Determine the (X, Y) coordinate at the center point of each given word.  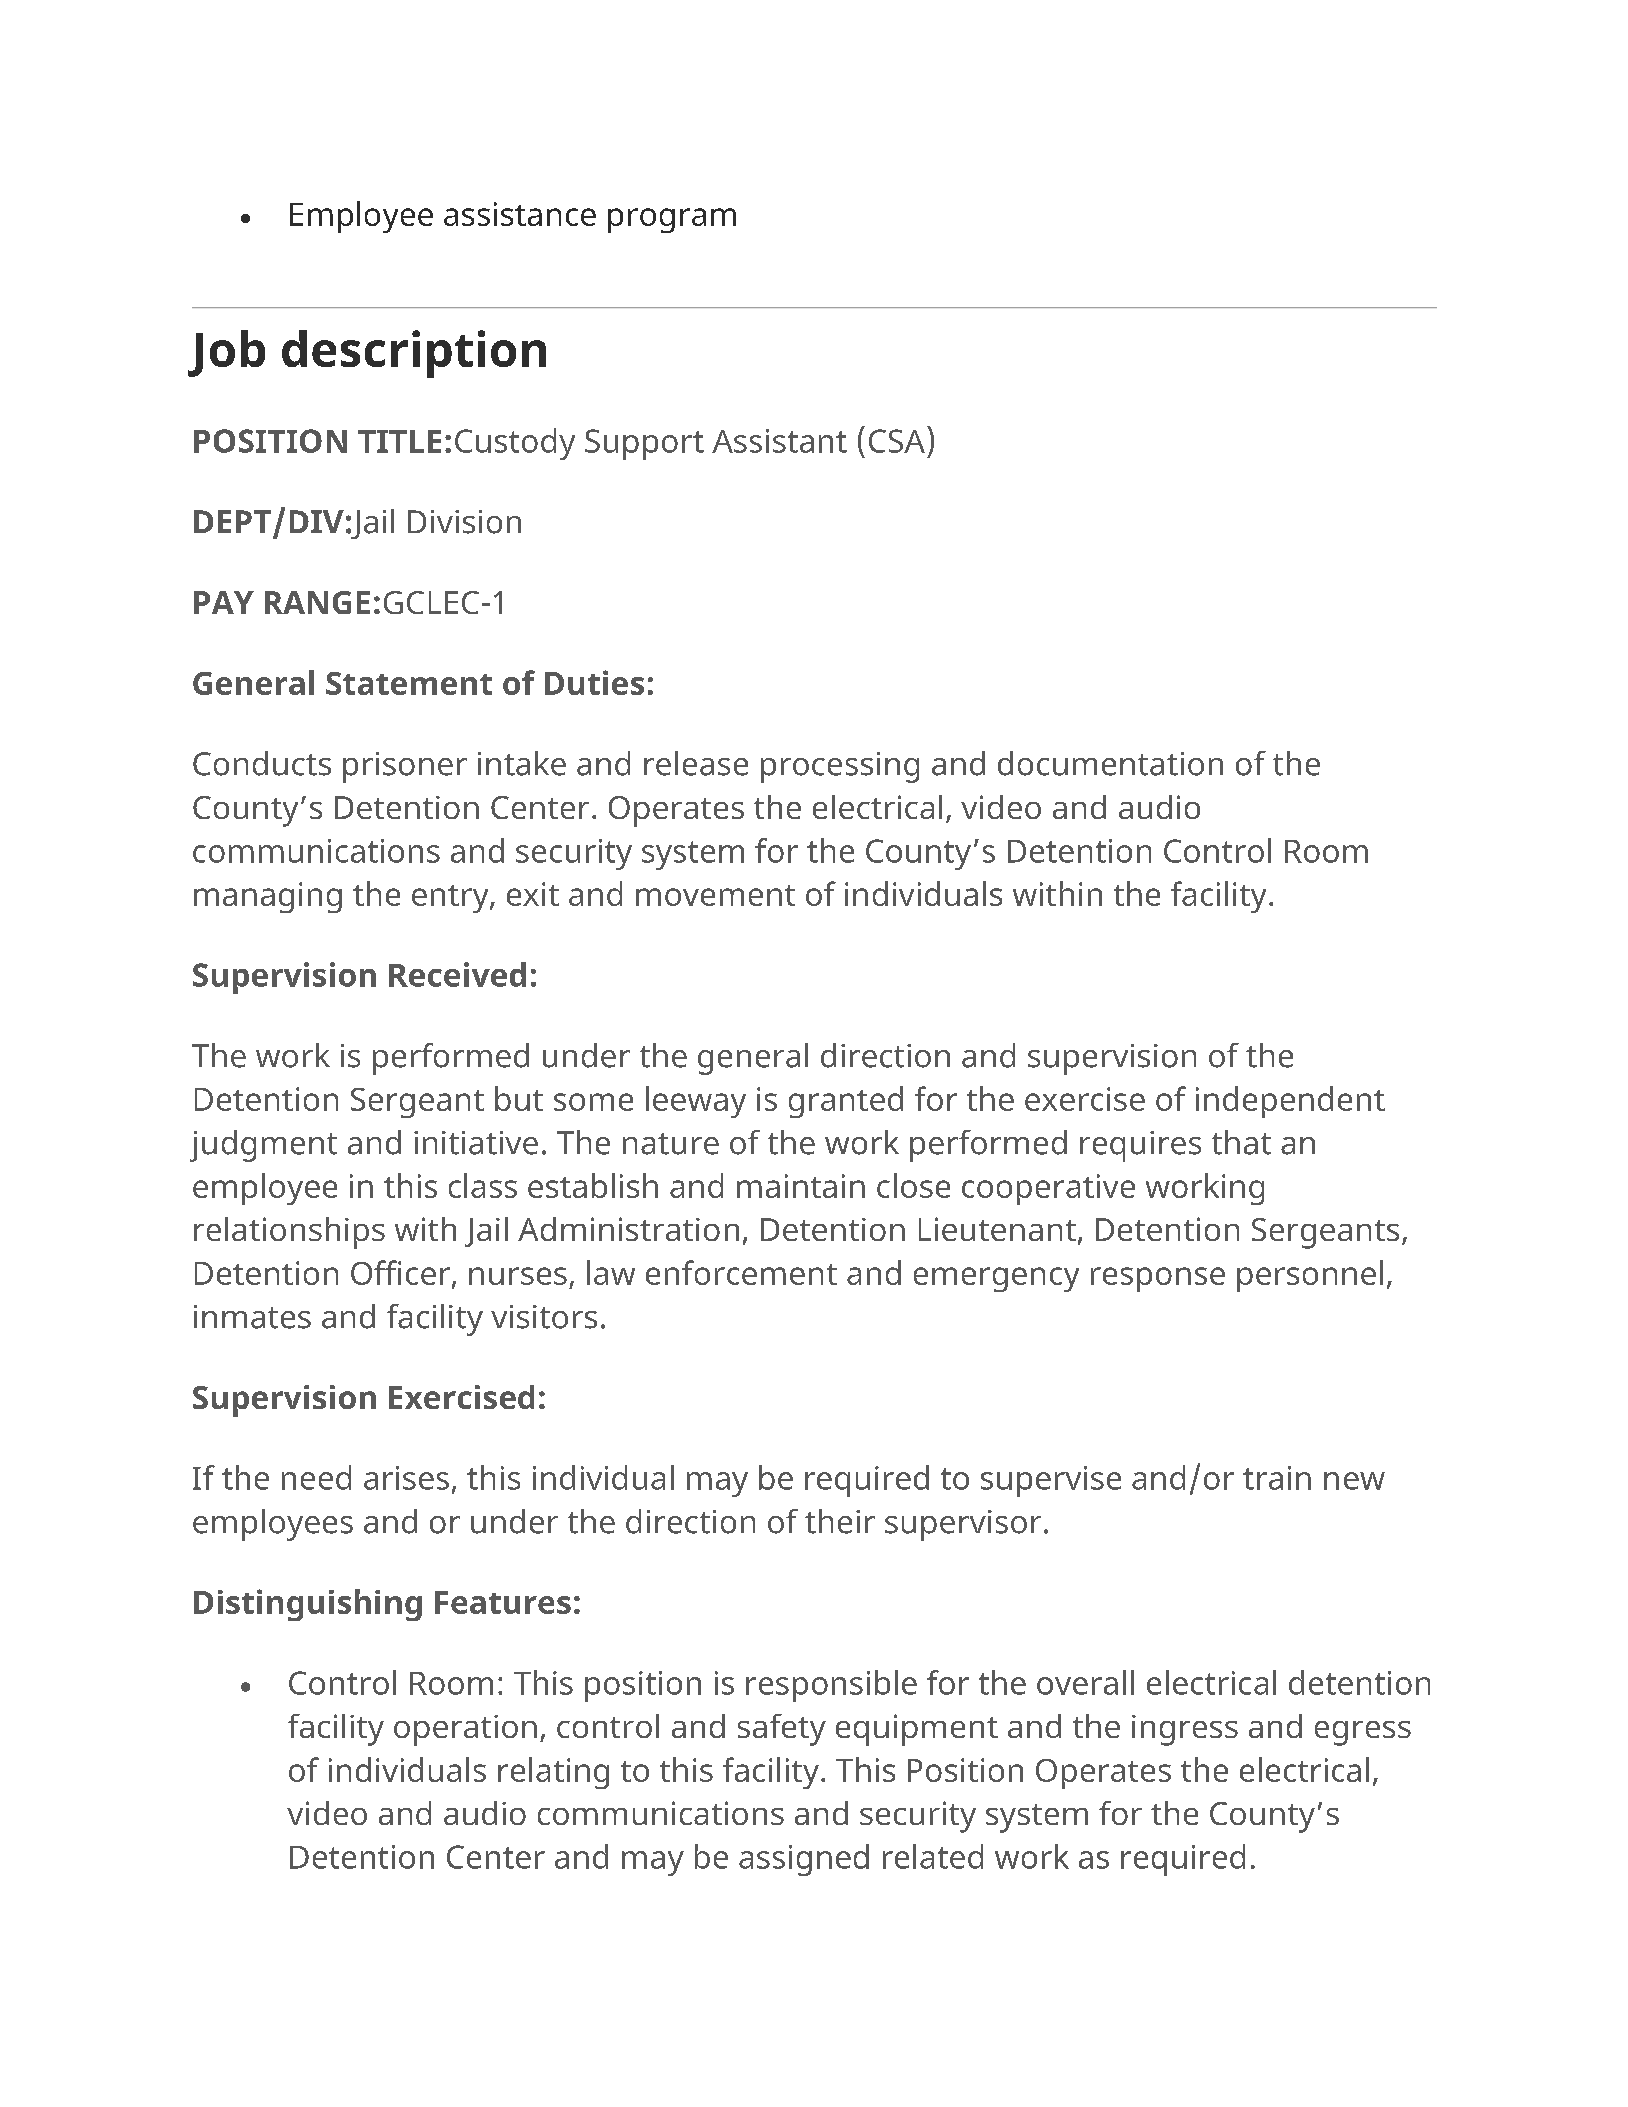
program (672, 220)
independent (1290, 1102)
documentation (1110, 763)
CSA (897, 441)
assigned (804, 1860)
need (316, 1477)
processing (840, 767)
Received (457, 974)
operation (465, 1730)
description (414, 354)
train (1277, 1478)
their (840, 1521)
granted (846, 1102)
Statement (409, 683)
